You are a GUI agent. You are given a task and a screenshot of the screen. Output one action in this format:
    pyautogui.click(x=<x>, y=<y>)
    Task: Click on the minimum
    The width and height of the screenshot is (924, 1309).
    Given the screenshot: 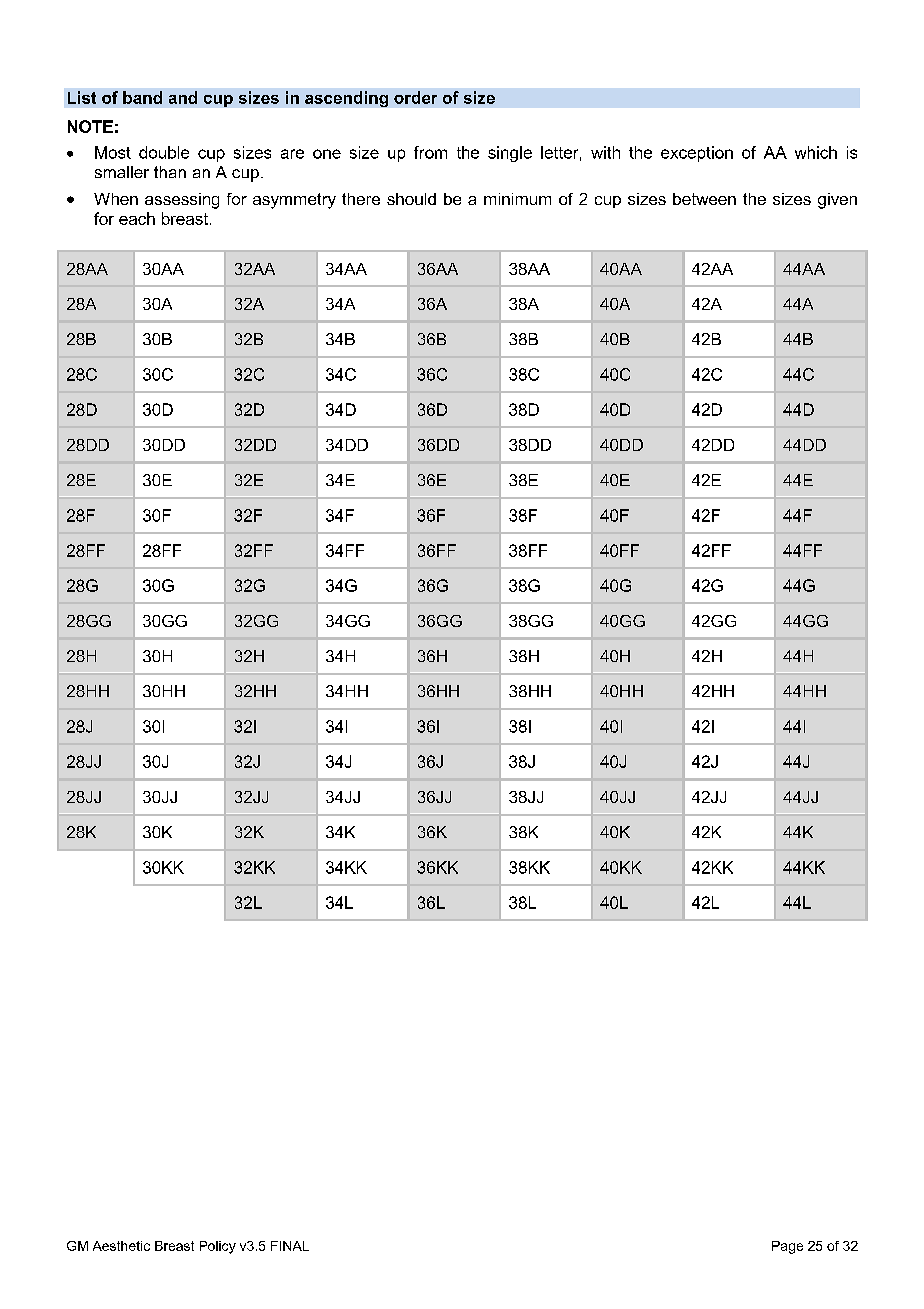 What is the action you would take?
    pyautogui.click(x=517, y=199)
